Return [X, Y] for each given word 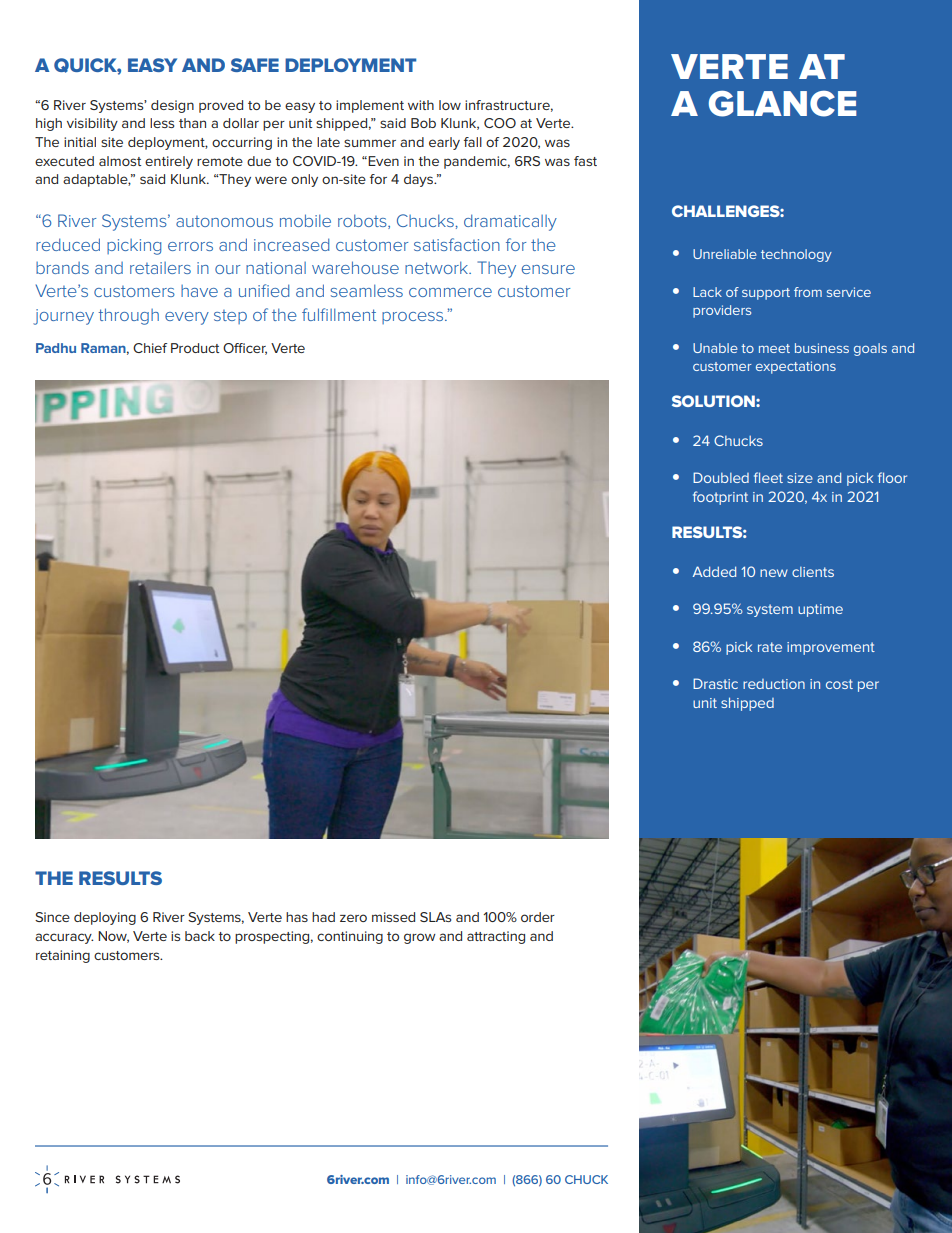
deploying [105, 918]
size [800, 478]
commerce [450, 292]
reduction [774, 684]
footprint [720, 498]
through [128, 316]
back [200, 936]
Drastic [715, 683]
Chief [150, 348]
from [808, 292]
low [450, 105]
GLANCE [783, 103]
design [172, 106]
